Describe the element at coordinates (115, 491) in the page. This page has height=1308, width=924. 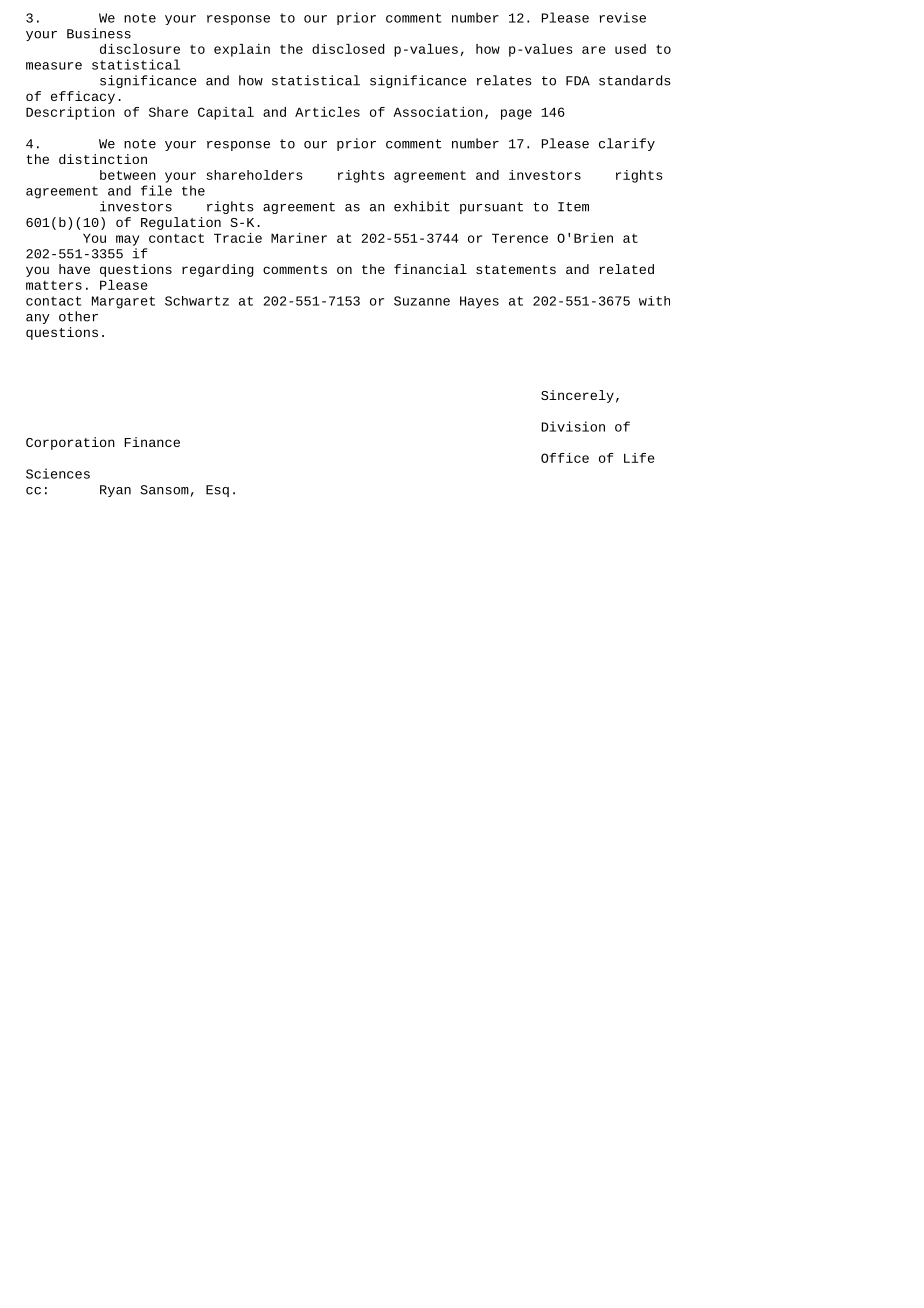
I see `Ryan` at that location.
